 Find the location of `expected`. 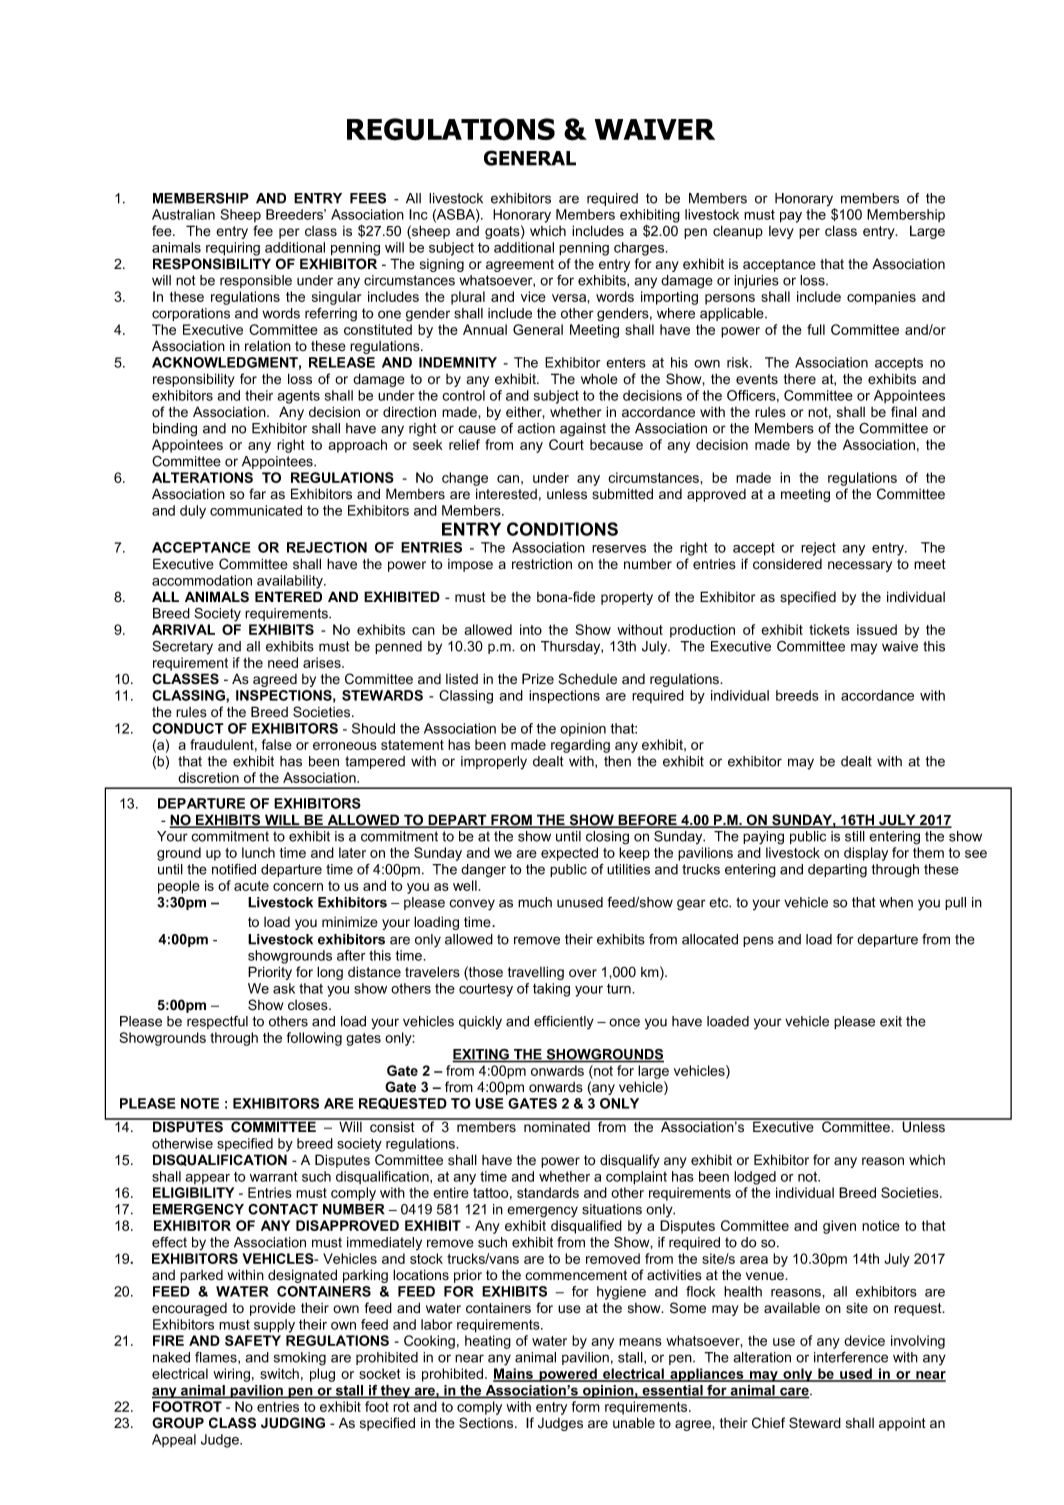

expected is located at coordinates (569, 854).
